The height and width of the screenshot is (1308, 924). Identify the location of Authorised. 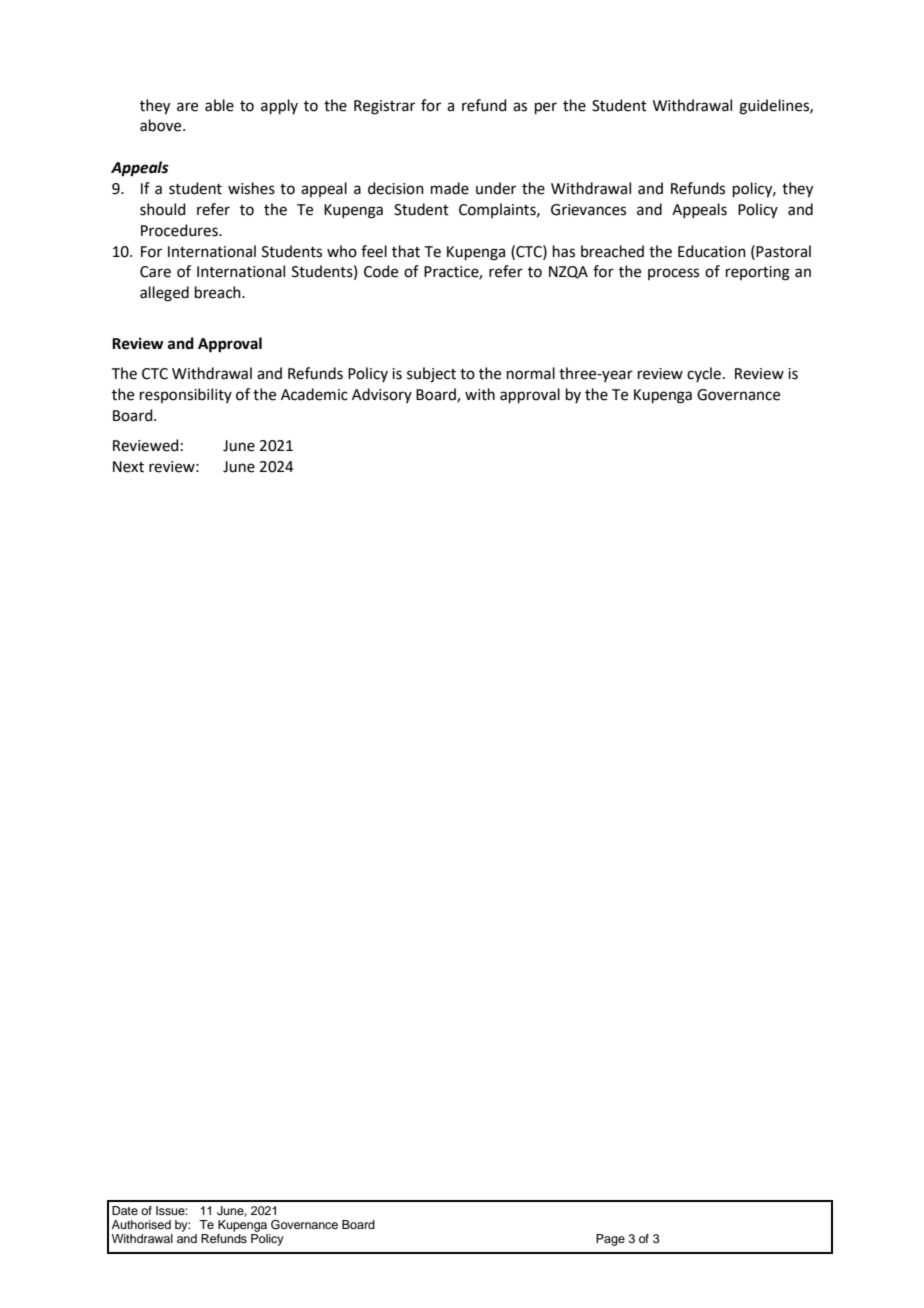
(141, 1224).
